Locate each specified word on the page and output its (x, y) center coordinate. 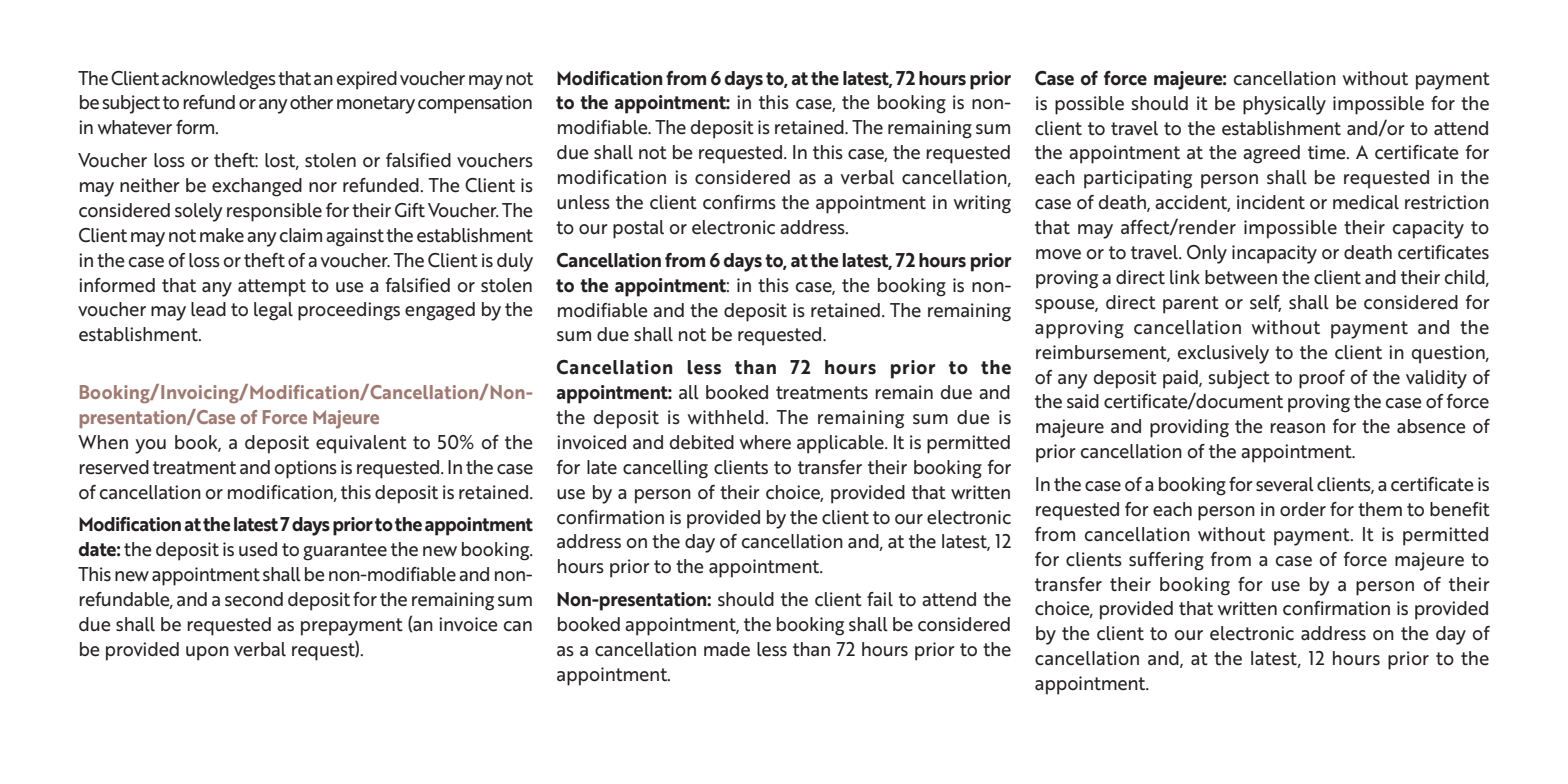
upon (207, 653)
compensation (475, 104)
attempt (272, 288)
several (1285, 484)
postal (638, 229)
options (306, 469)
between (1241, 277)
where (765, 442)
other (311, 102)
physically (1284, 105)
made (727, 649)
